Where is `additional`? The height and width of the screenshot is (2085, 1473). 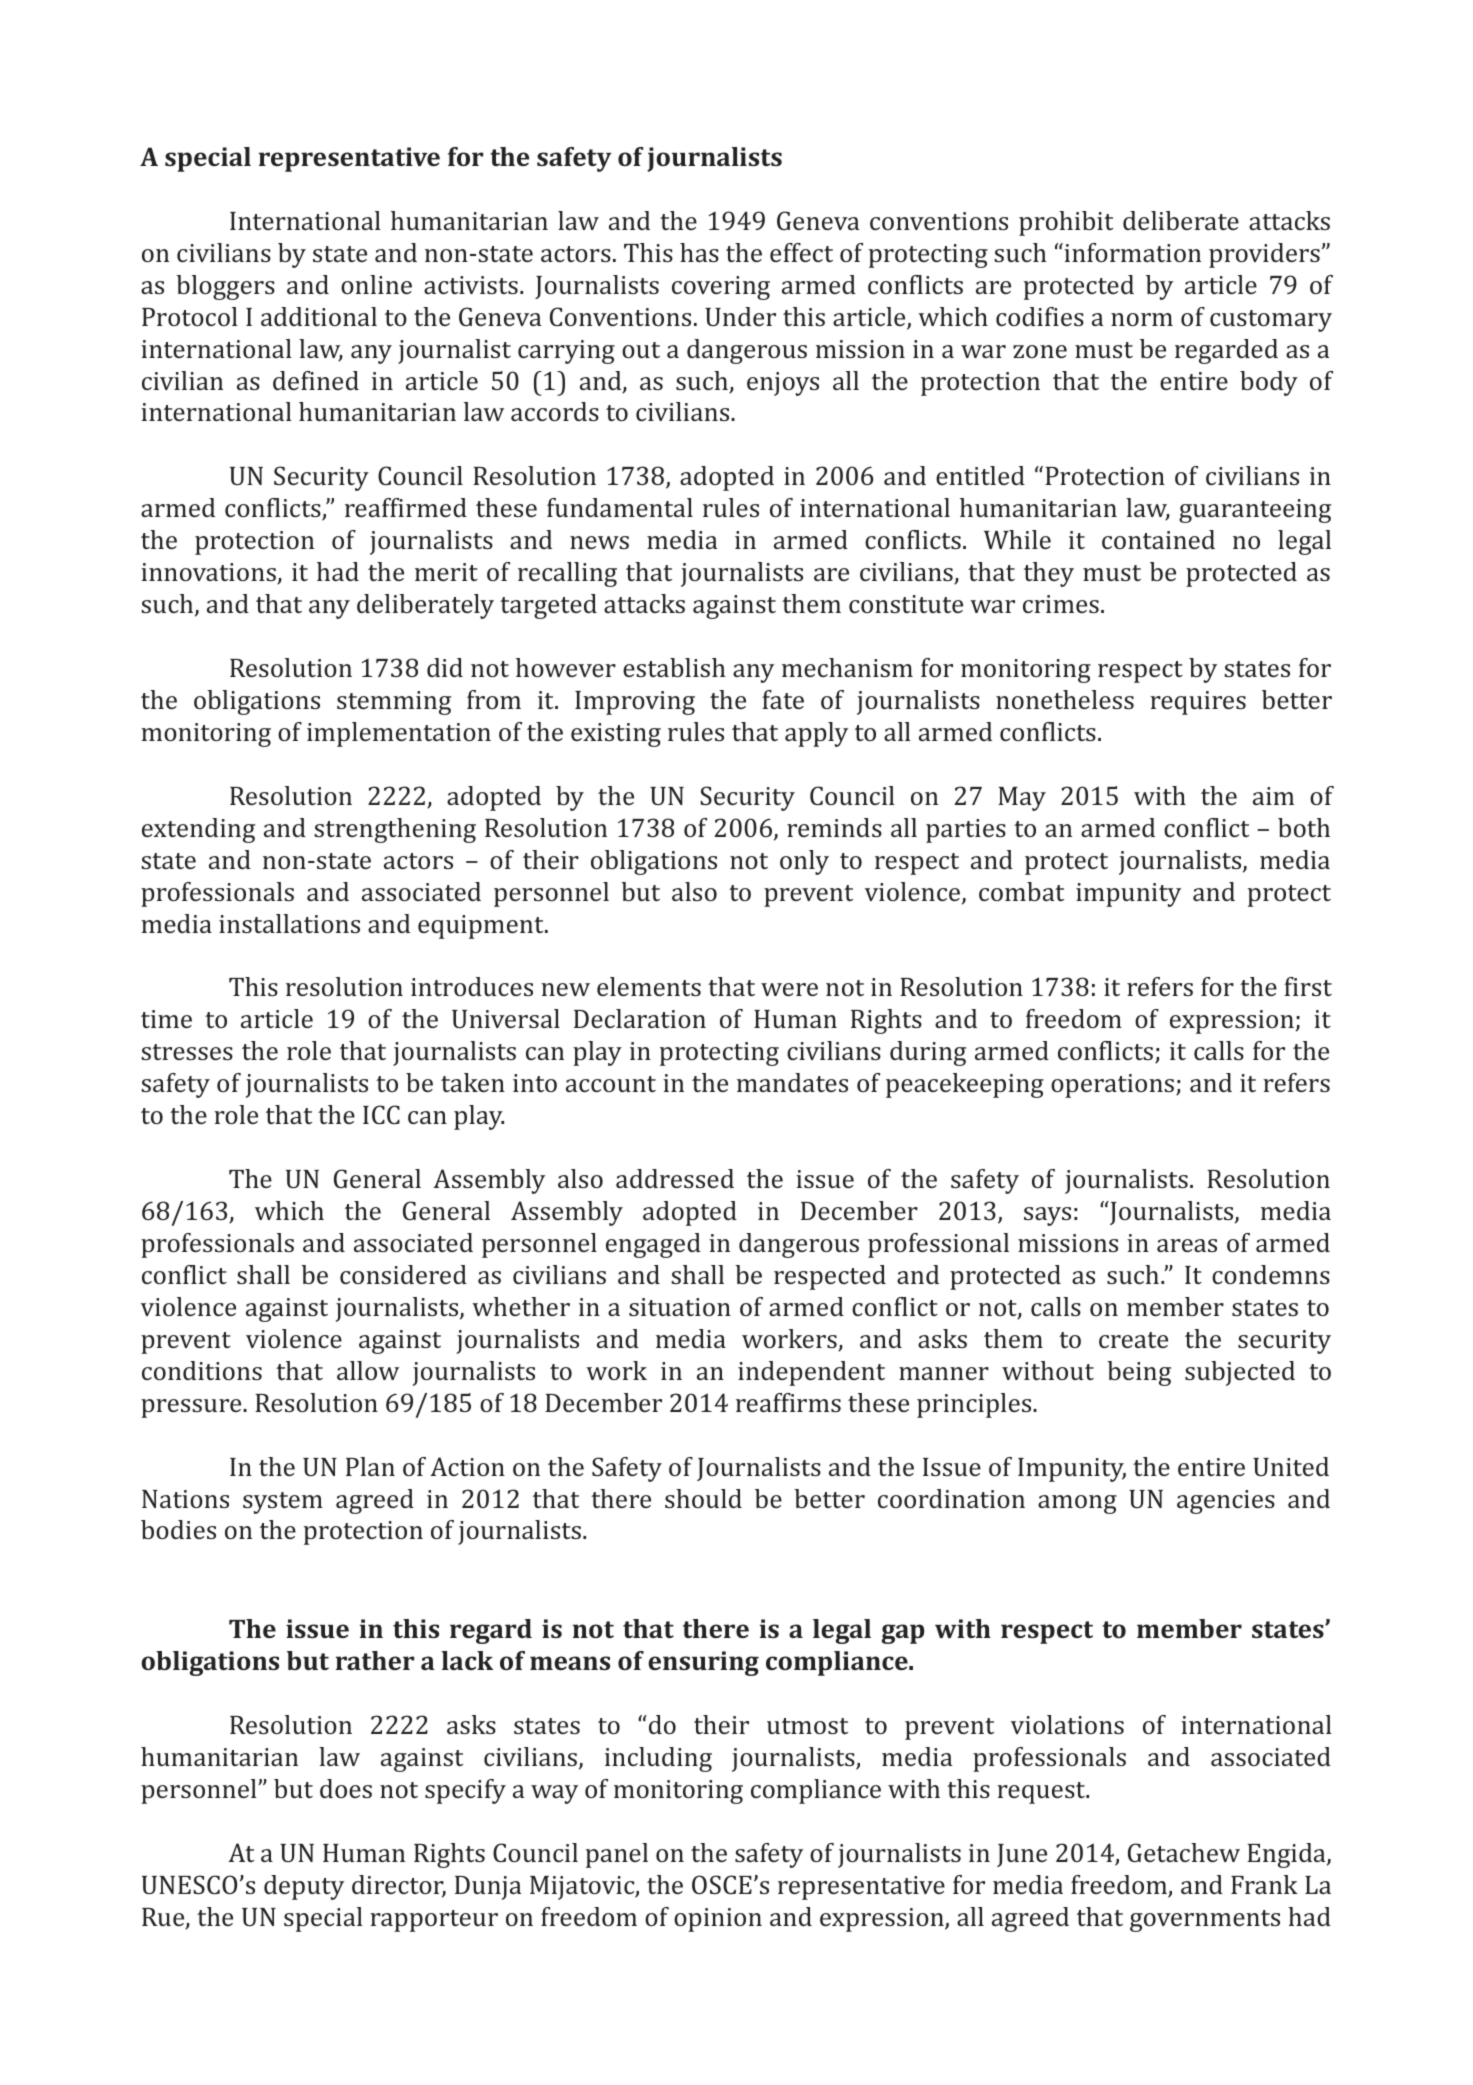 additional is located at coordinates (319, 316).
